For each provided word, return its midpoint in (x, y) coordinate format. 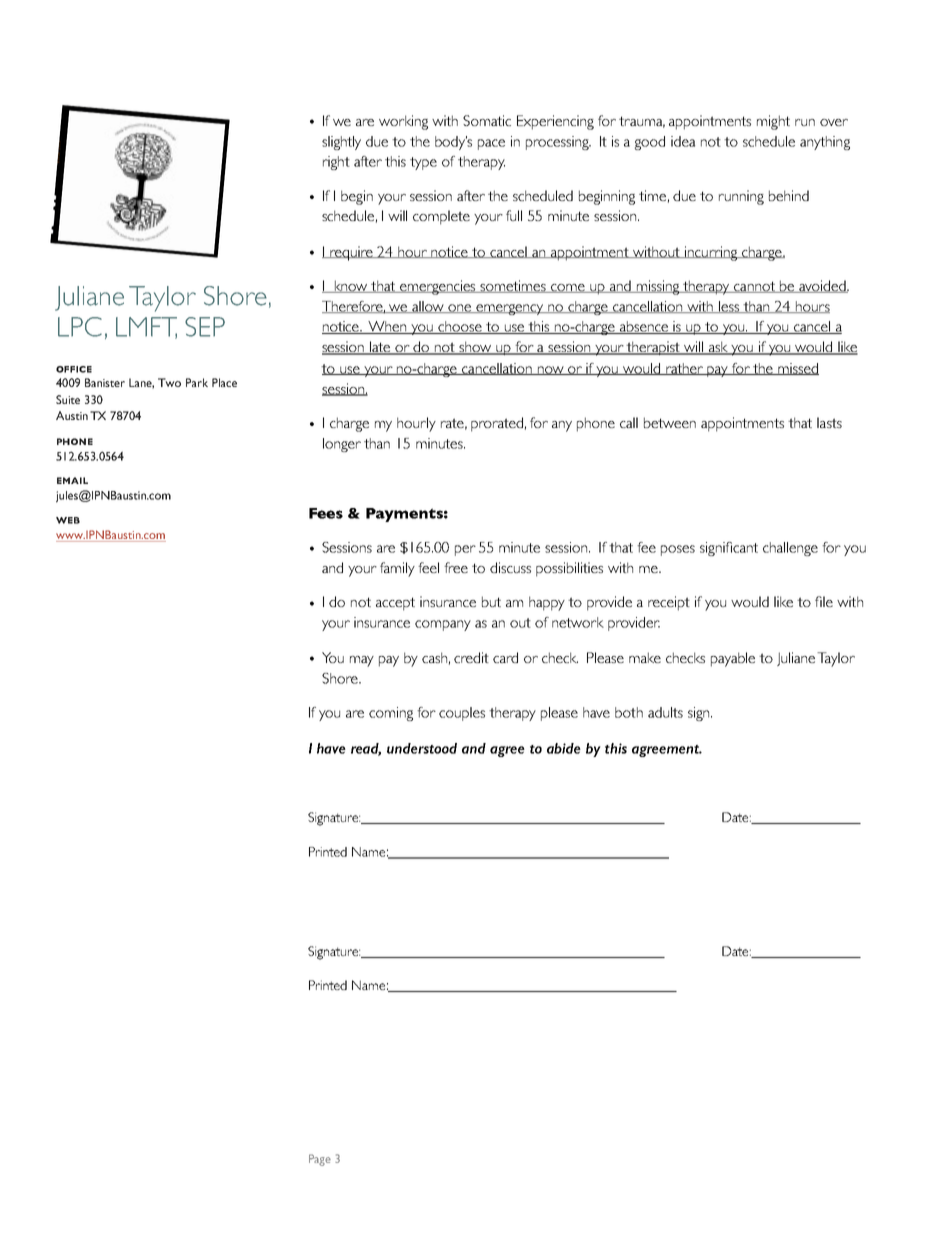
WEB (68, 520)
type (423, 163)
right (336, 163)
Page (320, 1160)
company (443, 625)
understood (422, 748)
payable (733, 659)
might (773, 122)
